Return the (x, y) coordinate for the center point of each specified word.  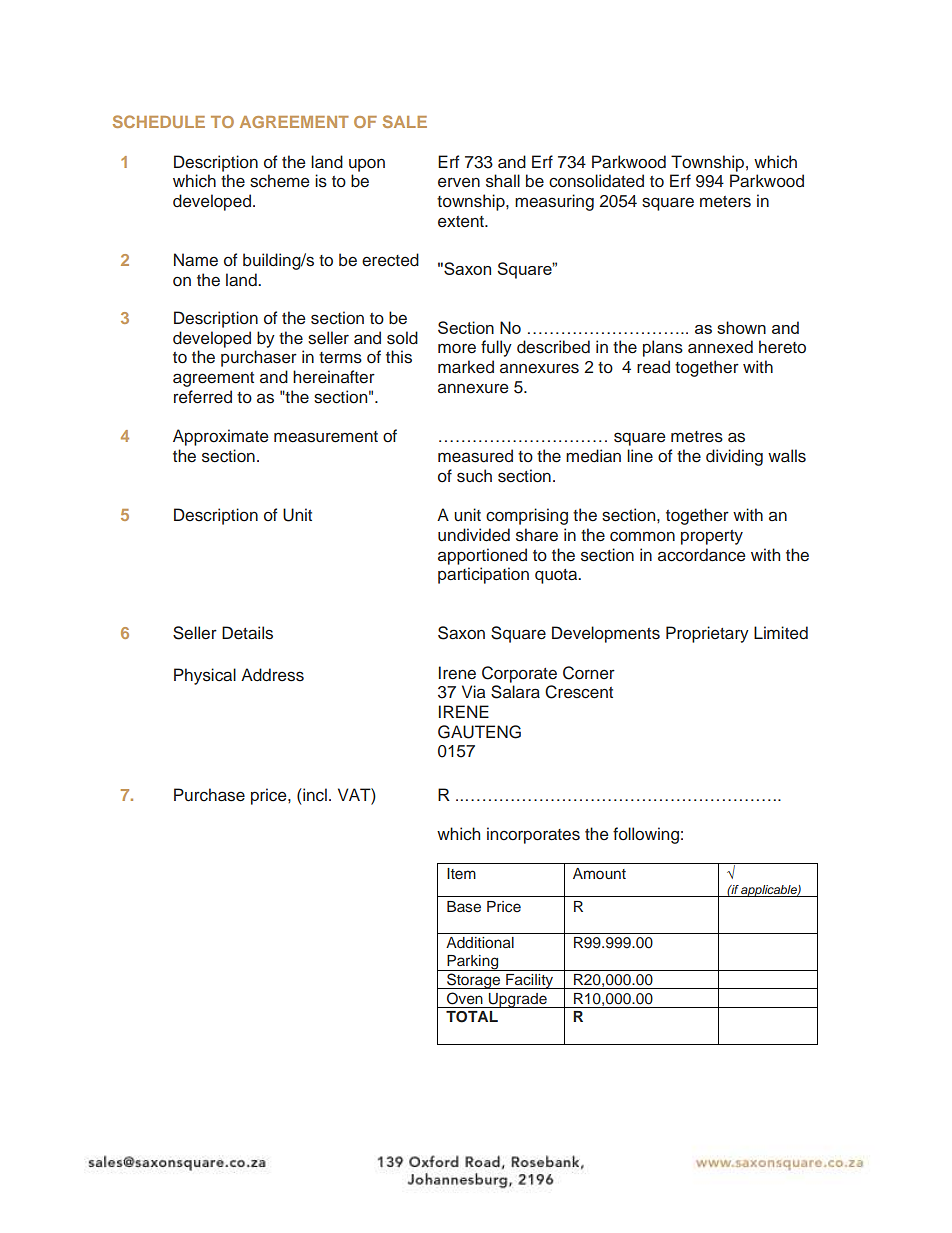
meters (725, 202)
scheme (280, 181)
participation (483, 575)
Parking (473, 963)
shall (503, 181)
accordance (702, 555)
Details (247, 633)
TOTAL (472, 1017)
